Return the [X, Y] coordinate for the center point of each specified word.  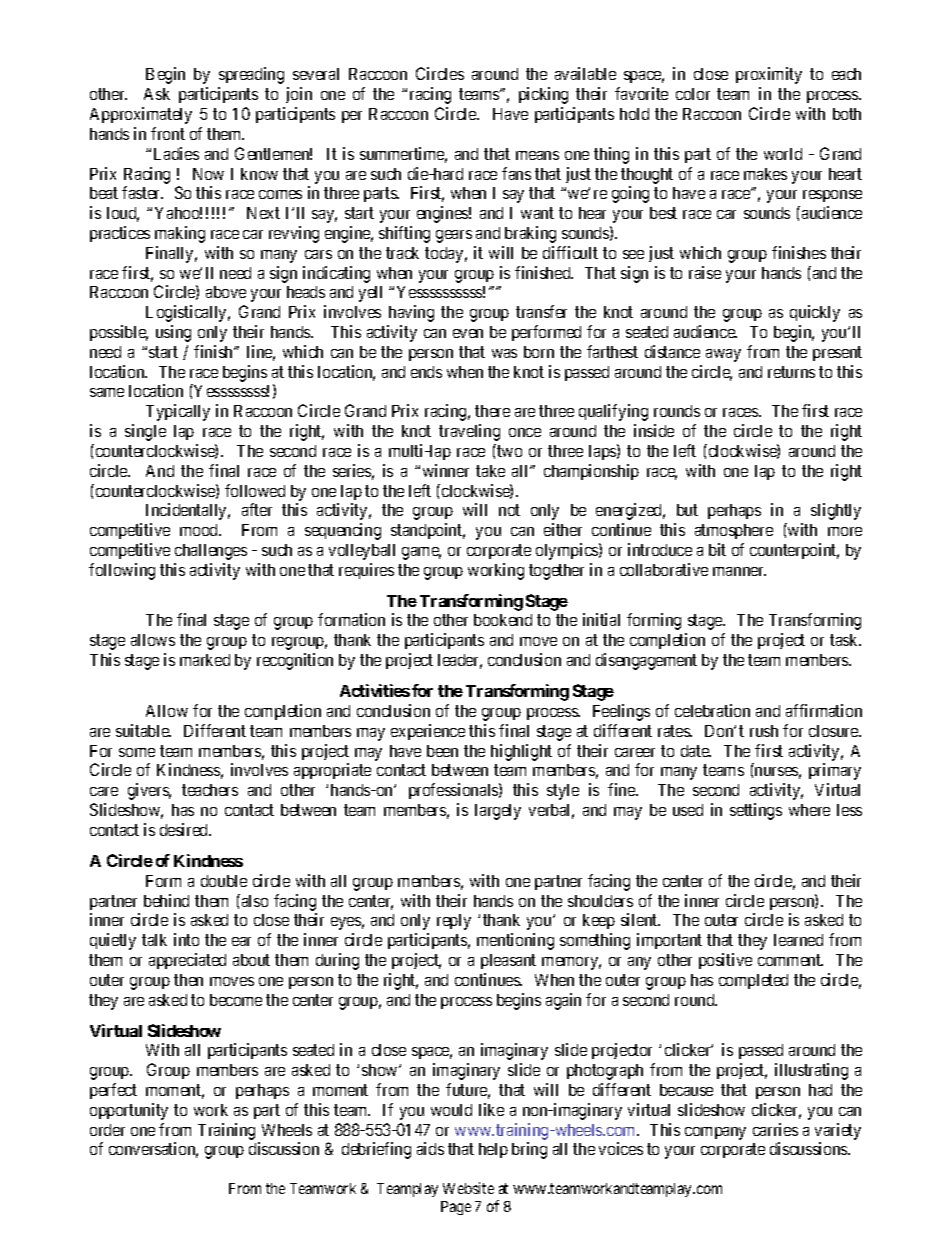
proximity [769, 75]
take [490, 471]
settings [756, 811]
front [168, 133]
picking [543, 95]
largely [498, 812]
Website [468, 1188]
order [107, 1130]
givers [149, 791]
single [145, 432]
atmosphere [734, 531]
